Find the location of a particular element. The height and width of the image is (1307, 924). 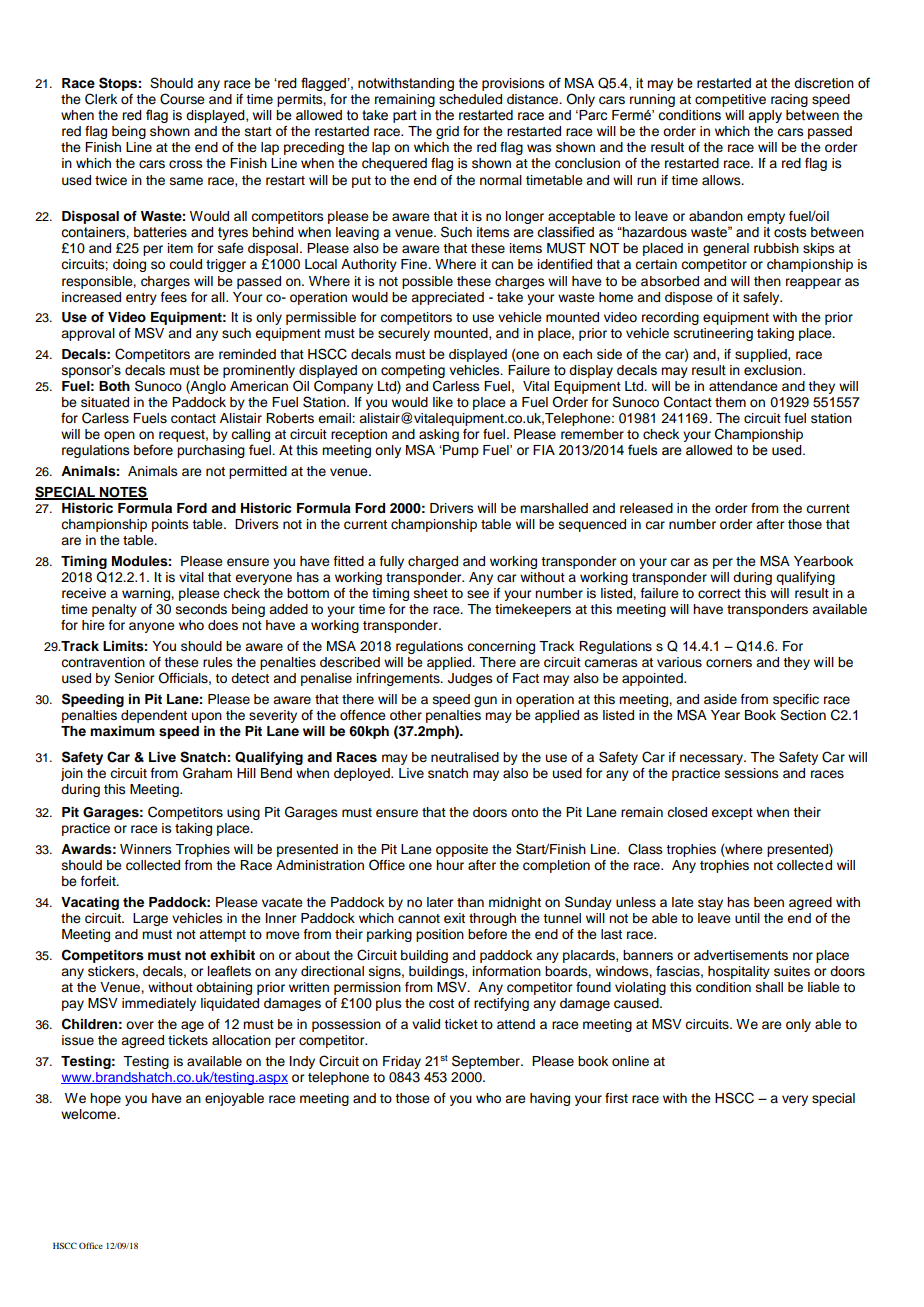

hope is located at coordinates (105, 1099).
